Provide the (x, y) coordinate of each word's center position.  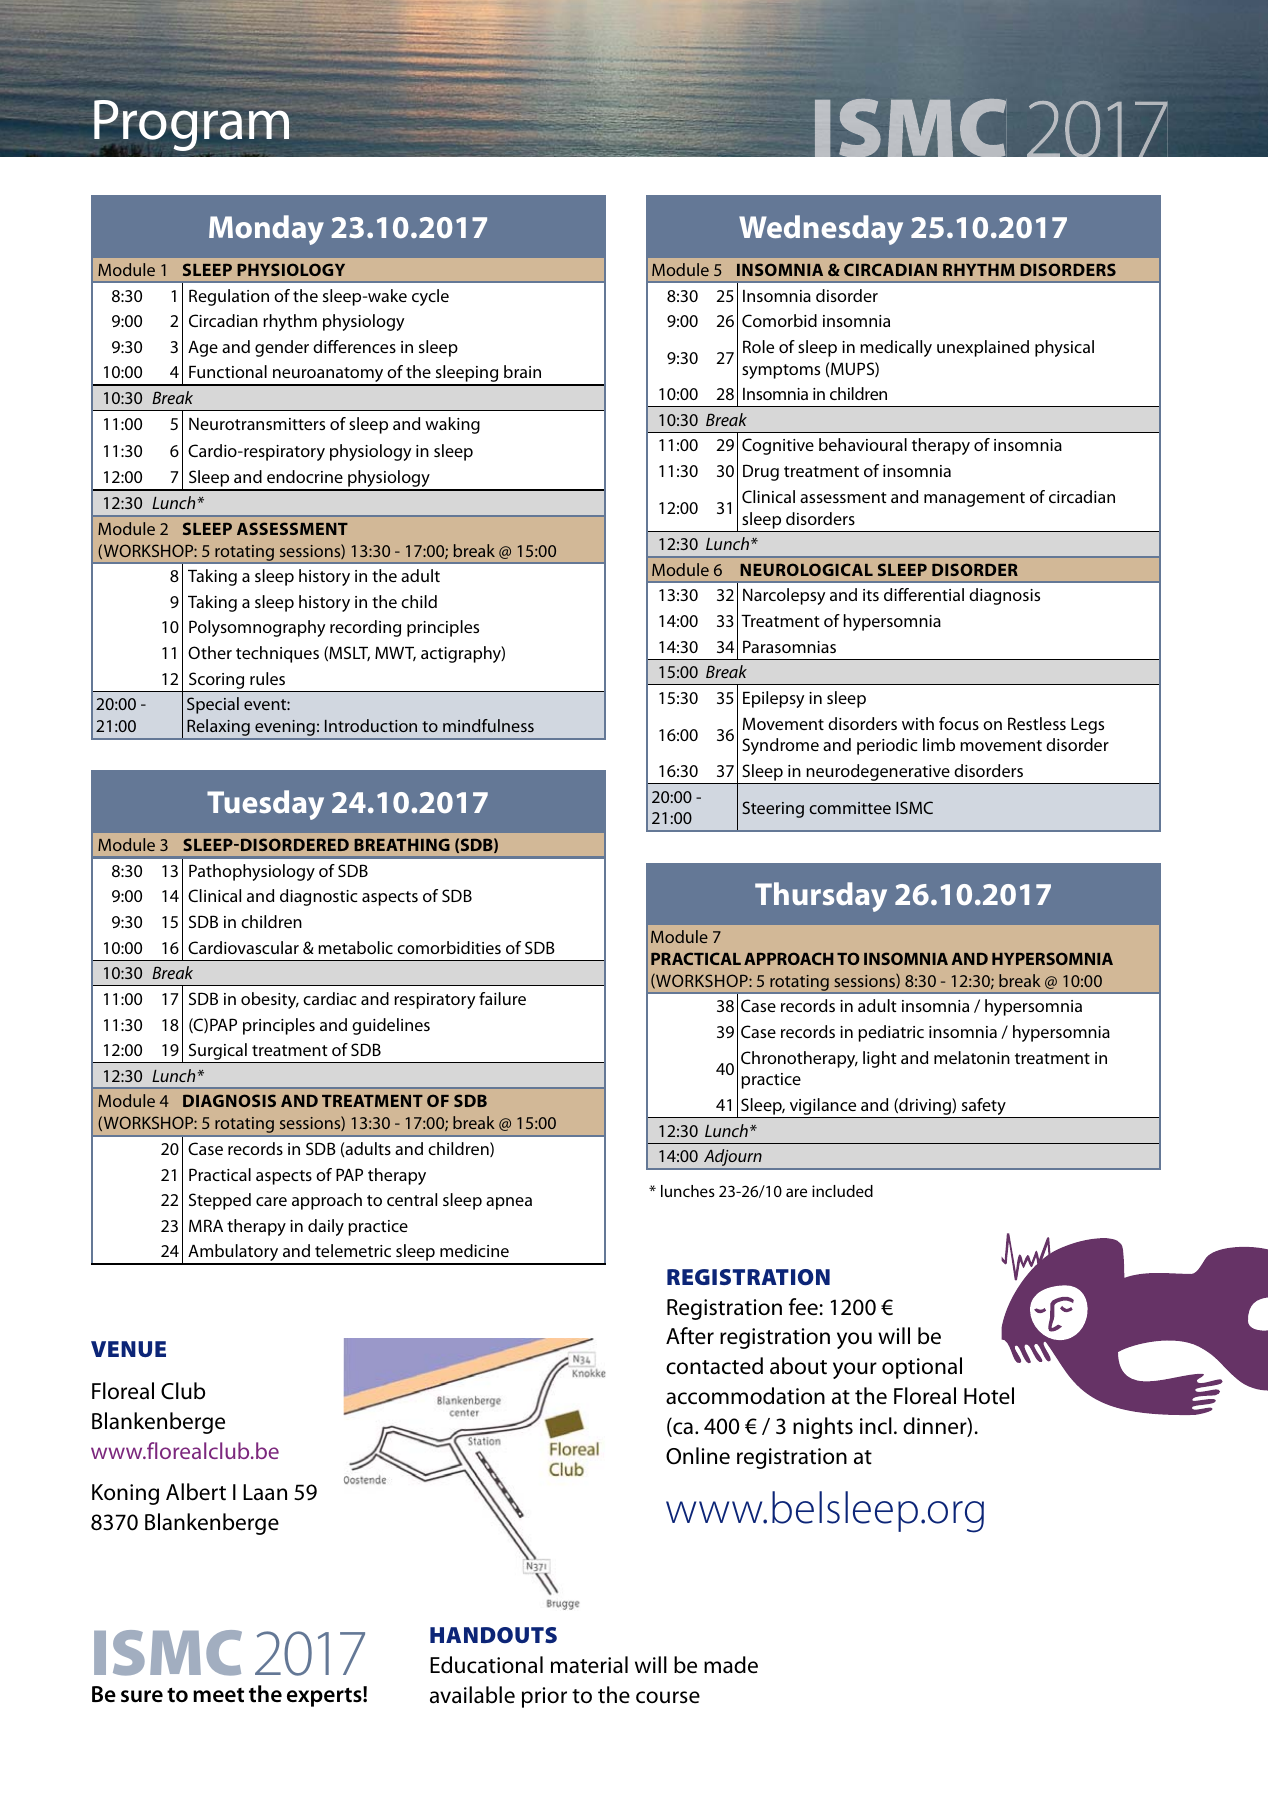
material (589, 1665)
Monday (266, 230)
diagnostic (318, 897)
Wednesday (821, 230)
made (731, 1665)
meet (218, 1695)
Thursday (821, 897)
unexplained (983, 348)
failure (502, 998)
